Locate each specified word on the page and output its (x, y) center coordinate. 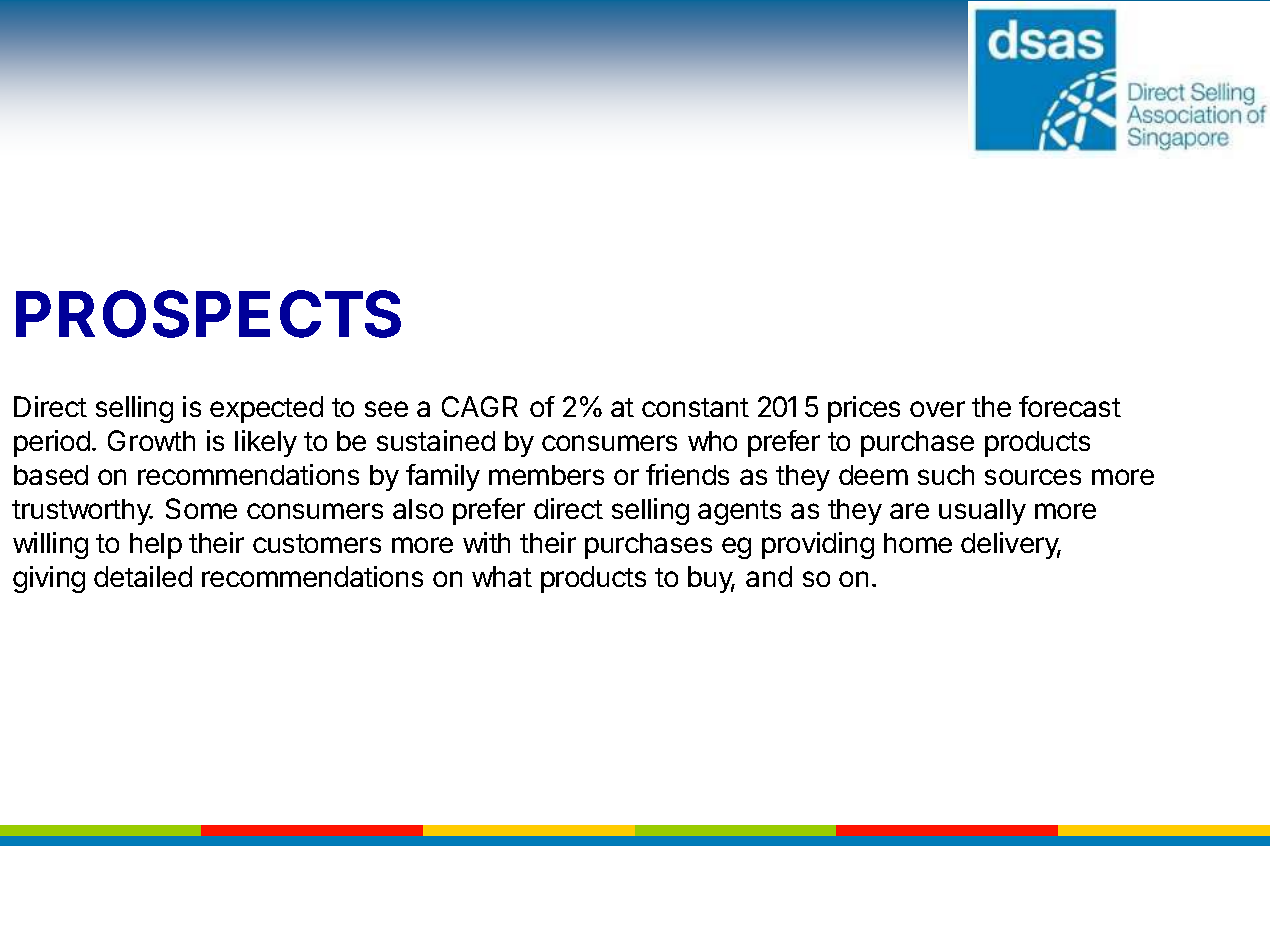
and (769, 576)
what (502, 576)
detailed (143, 576)
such (946, 475)
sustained (436, 440)
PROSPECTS (208, 314)
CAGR (480, 406)
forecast (1070, 406)
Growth (151, 440)
